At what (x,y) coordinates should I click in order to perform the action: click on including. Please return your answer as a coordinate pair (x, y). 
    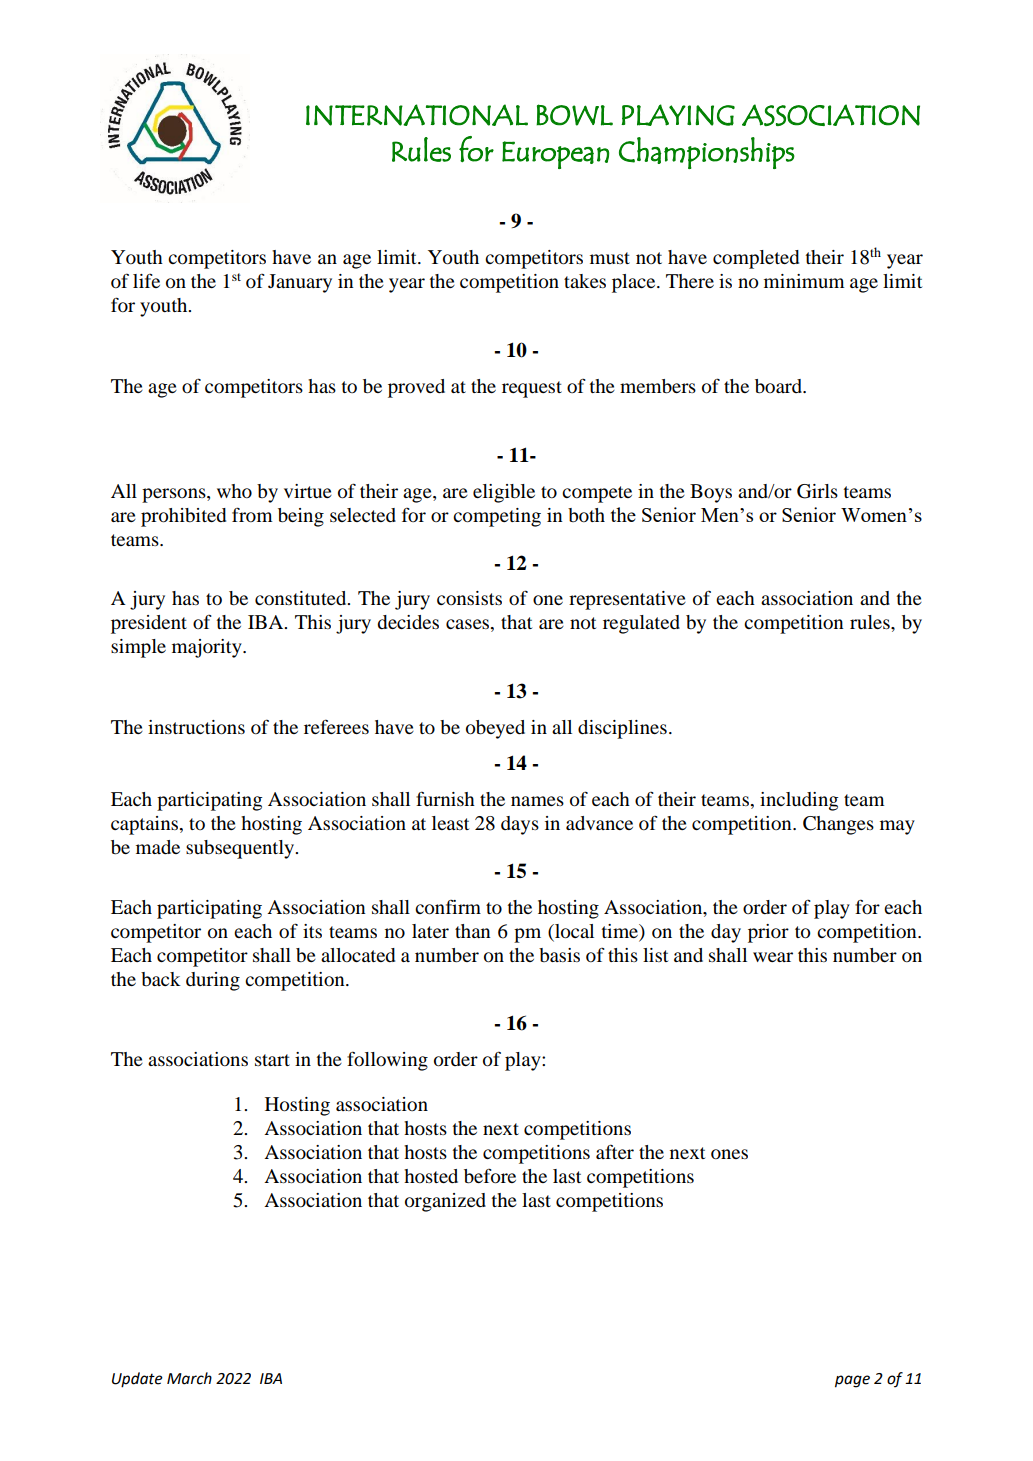
    Looking at the image, I should click on (799, 801).
